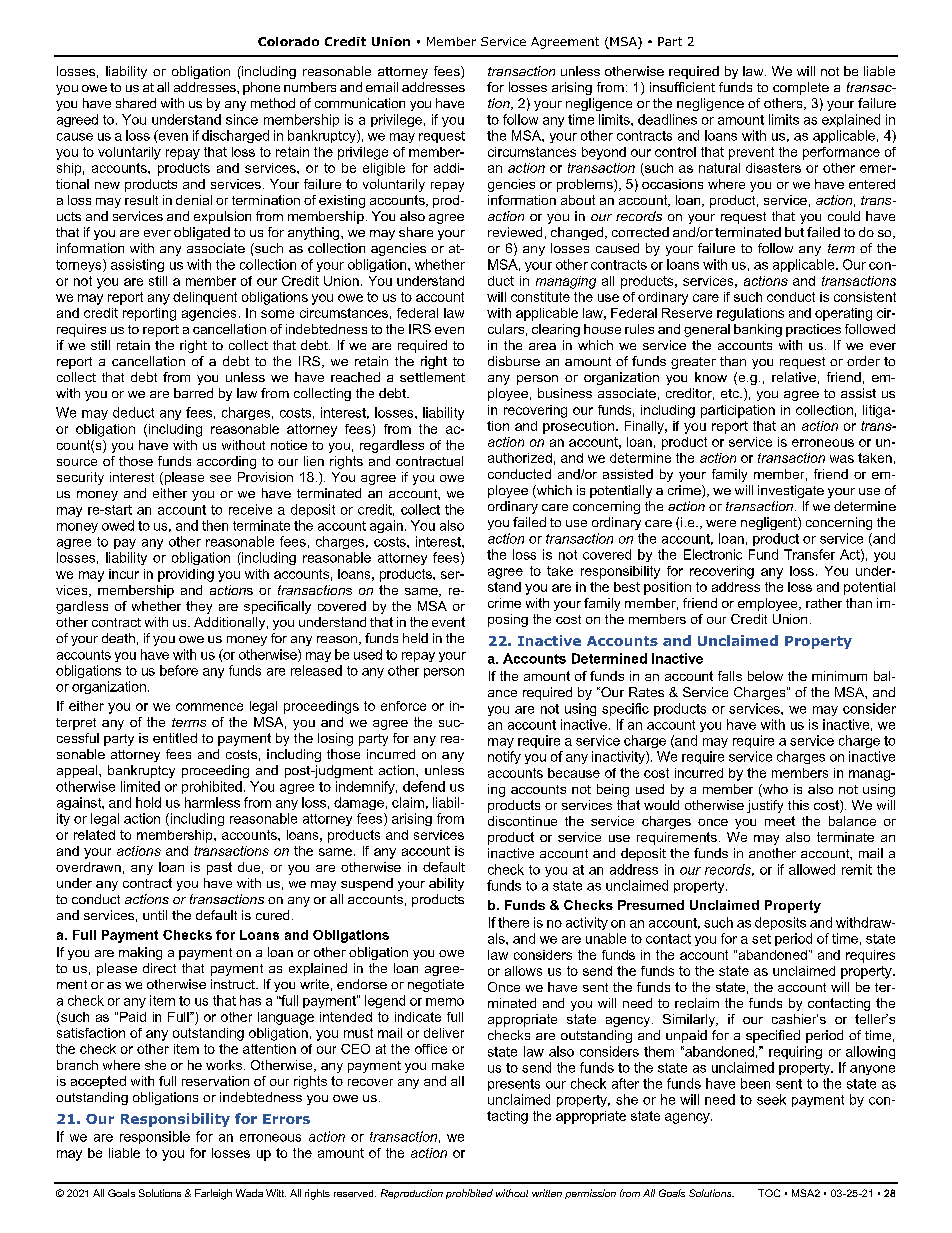 The width and height of the image is (952, 1233). Describe the element at coordinates (314, 461) in the image. I see `lien` at that location.
